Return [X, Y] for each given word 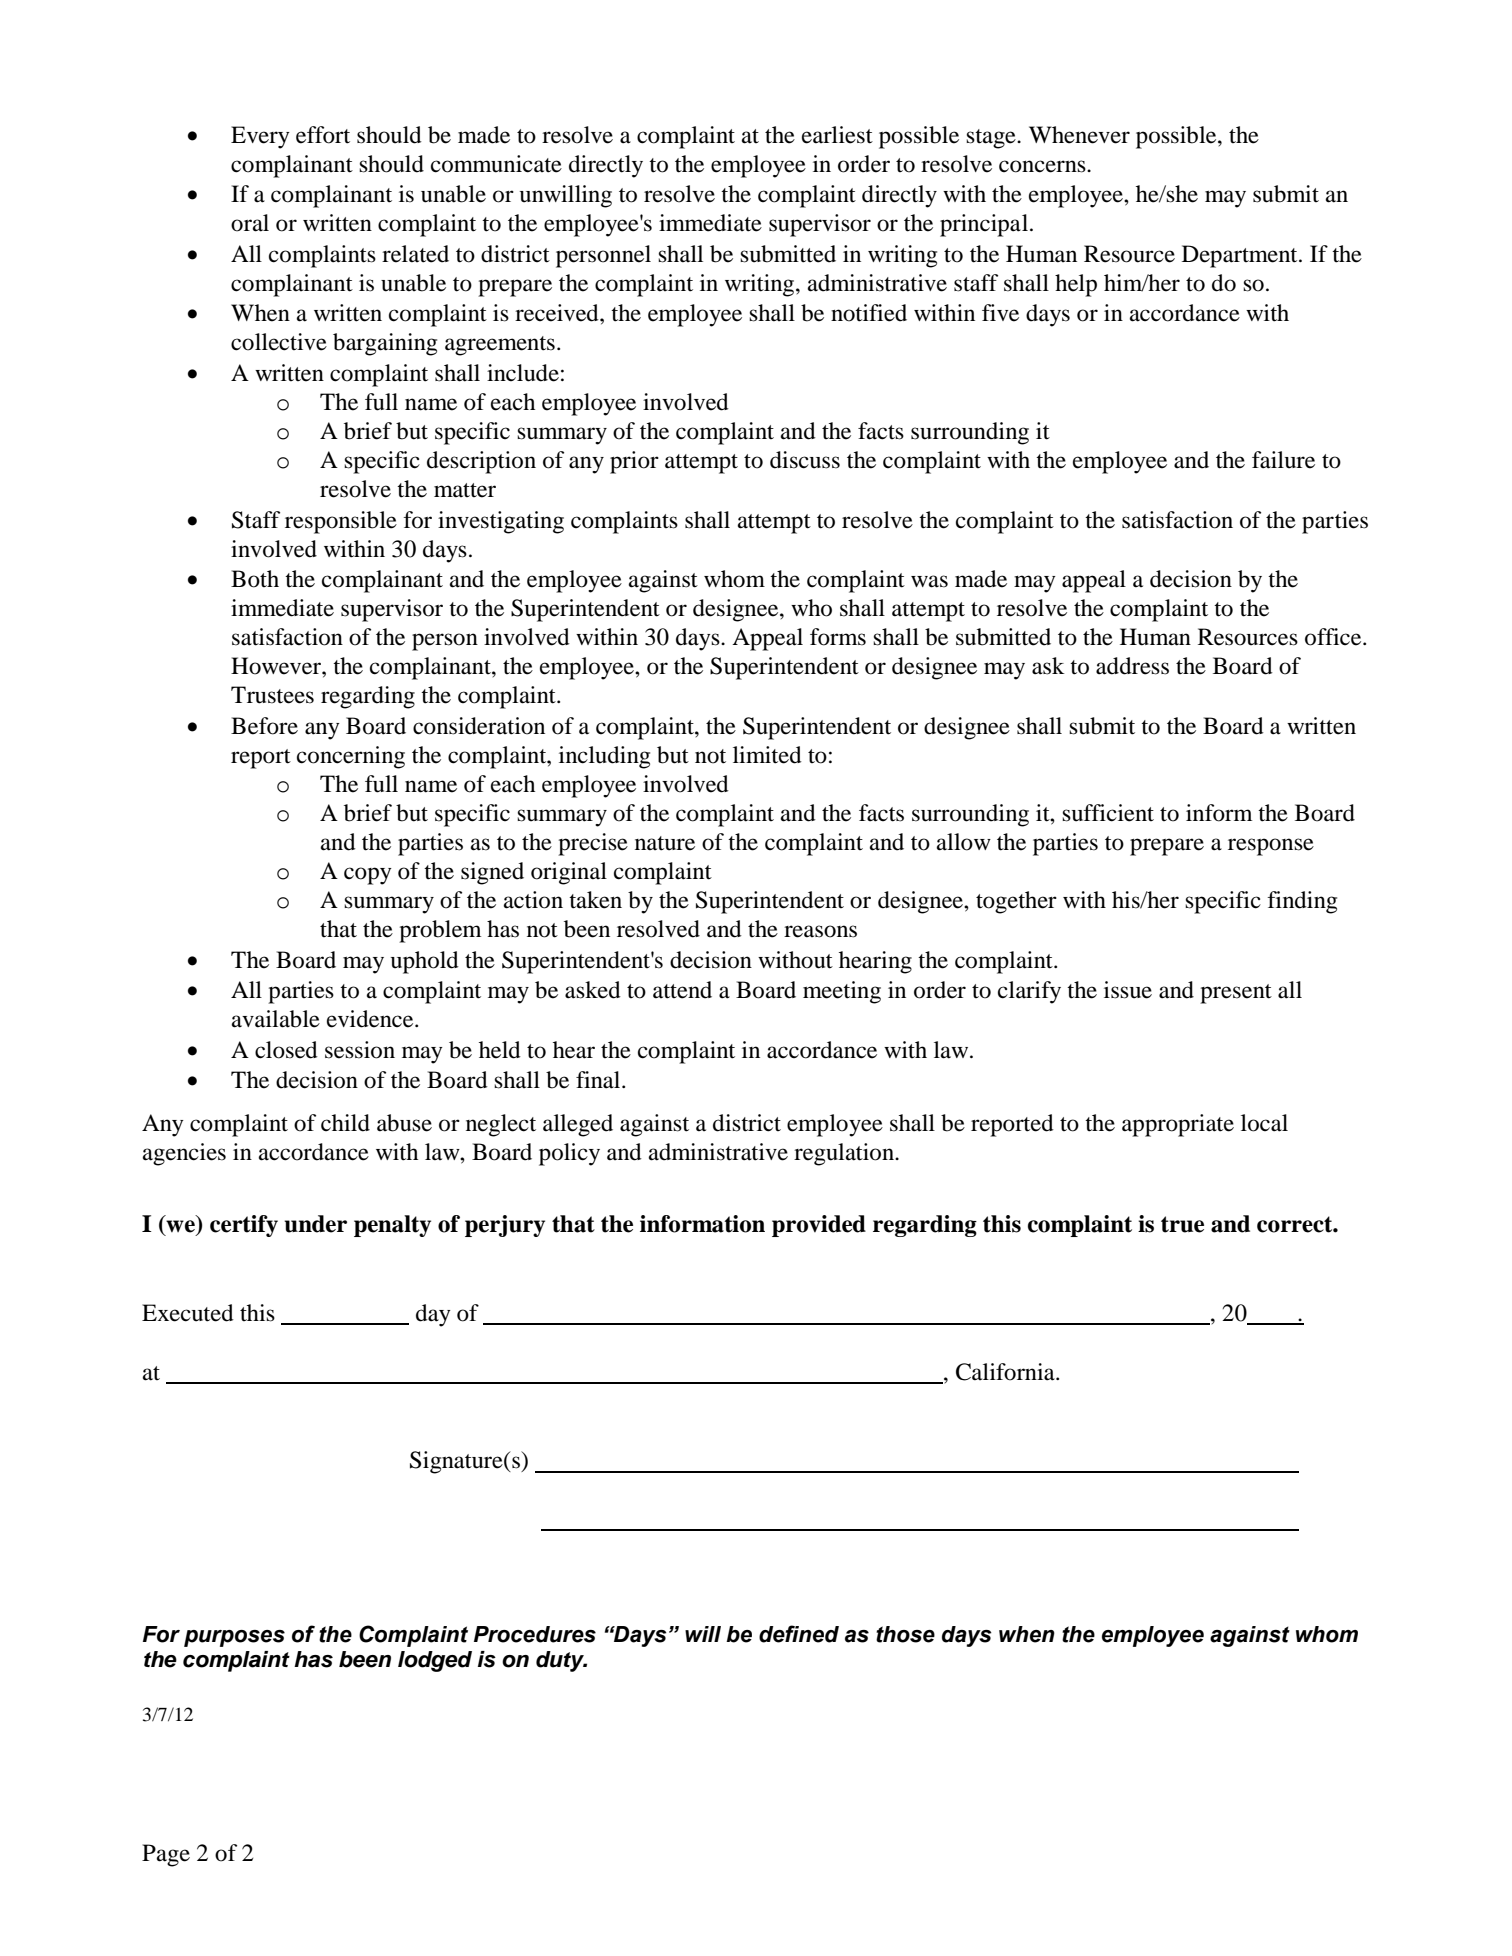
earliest [837, 135]
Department [1241, 256]
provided [819, 1226]
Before [264, 726]
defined [799, 1634]
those [905, 1634]
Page [166, 1855]
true [1182, 1224]
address [1132, 666]
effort [323, 135]
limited [767, 755]
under [315, 1224]
